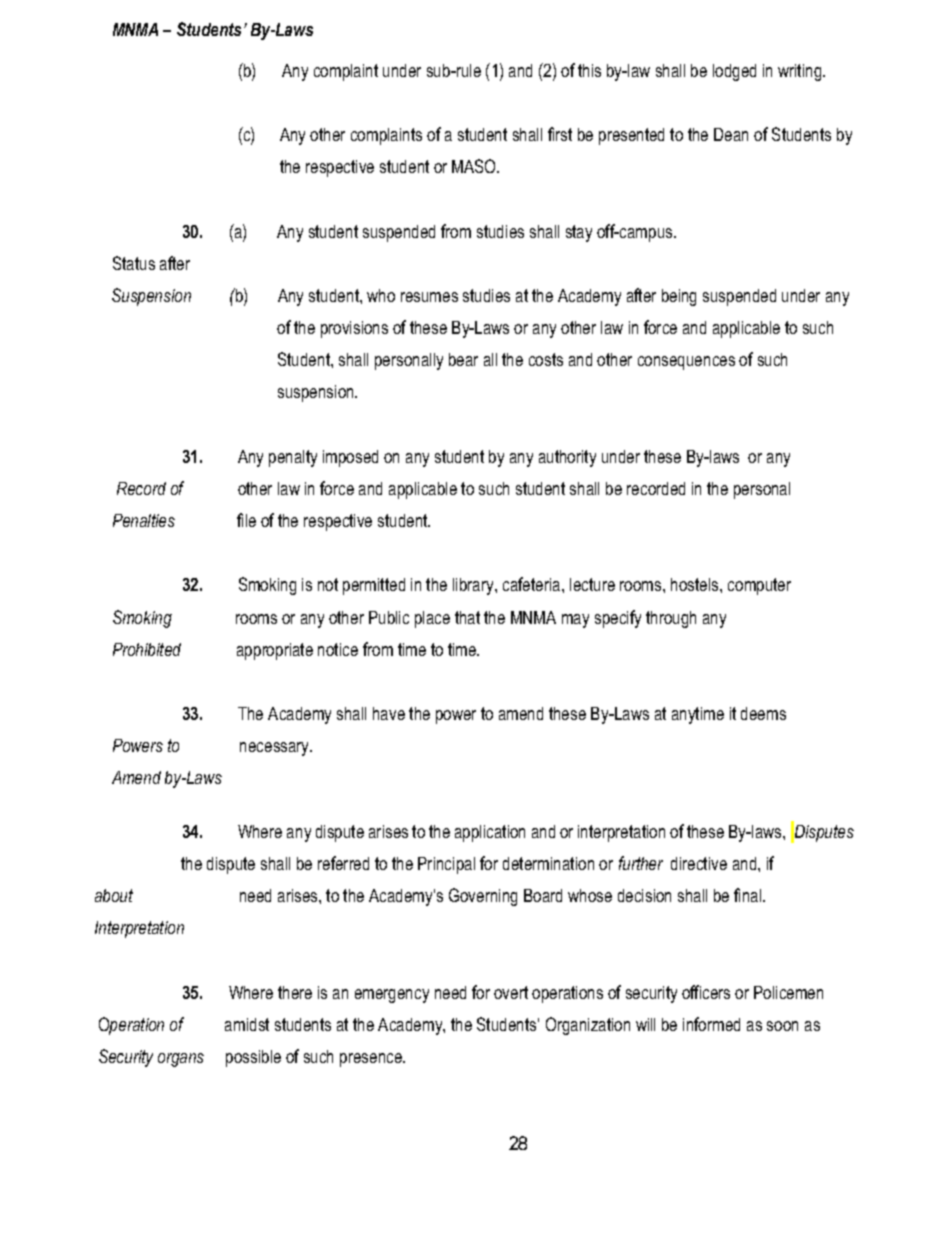 The height and width of the document is (1233, 952). What do you see at coordinates (560, 134) in the document?
I see `first` at bounding box center [560, 134].
